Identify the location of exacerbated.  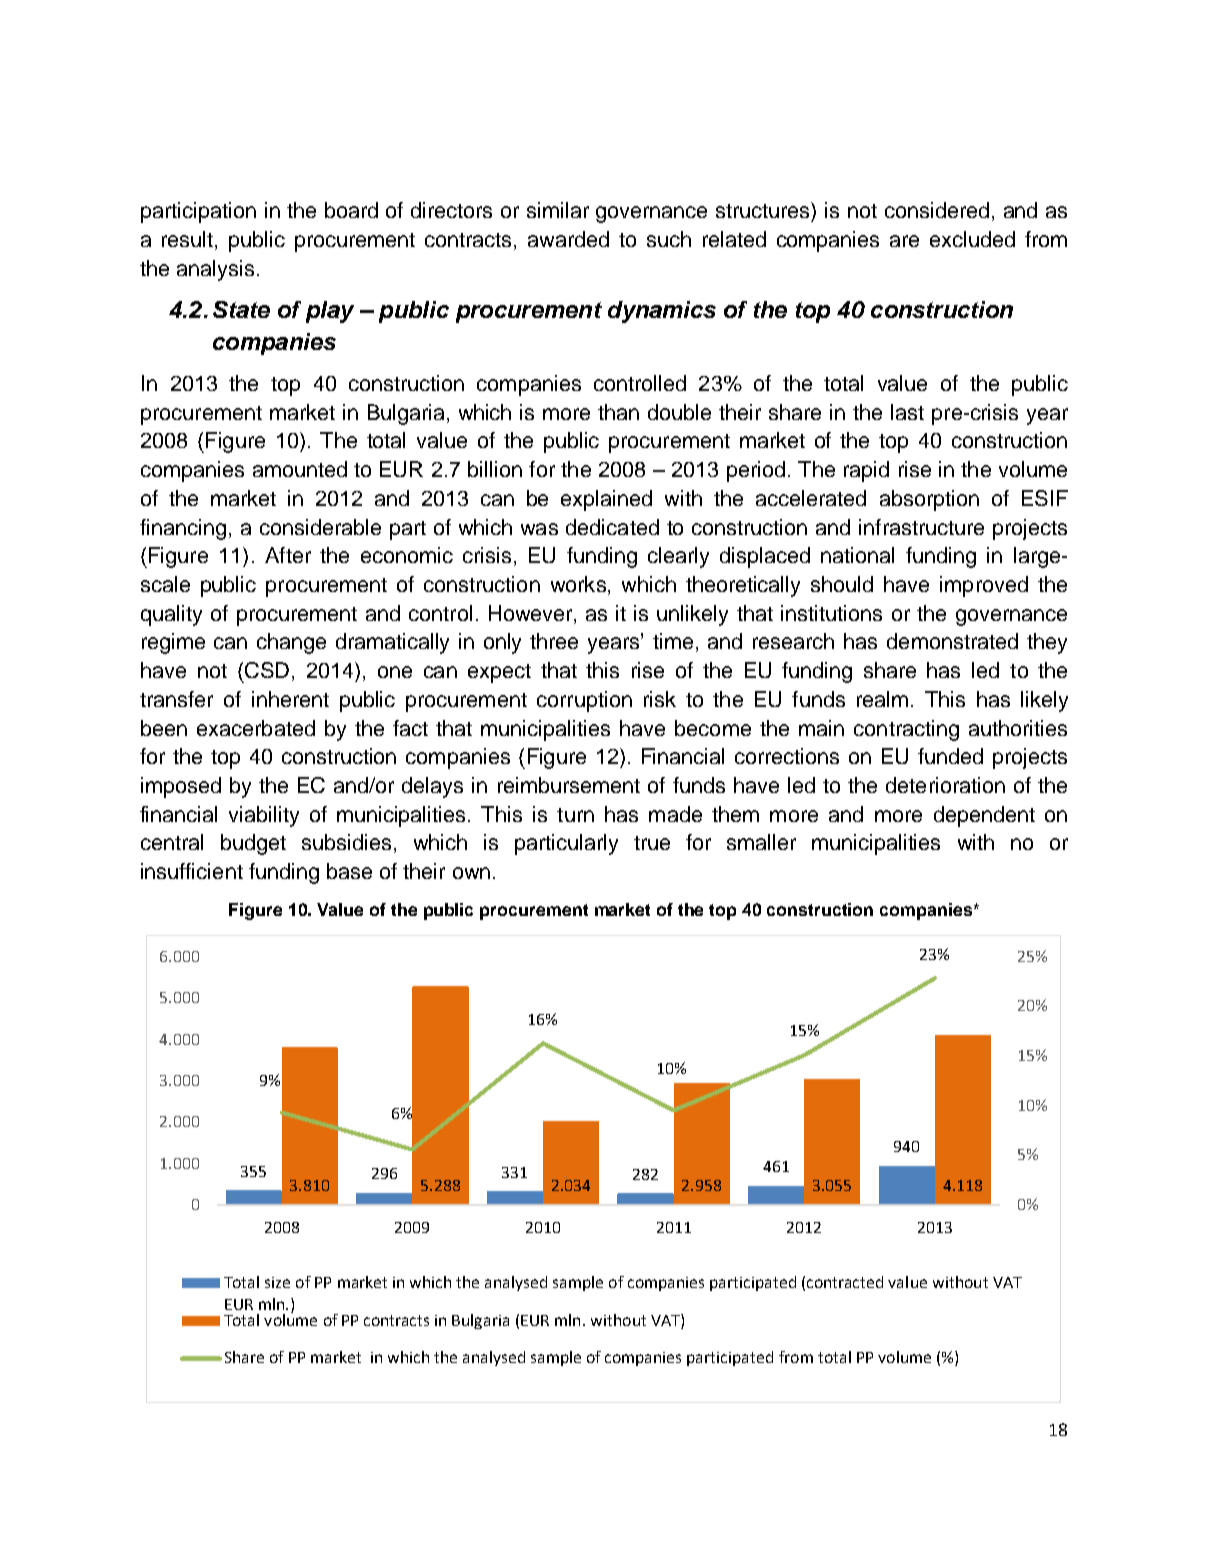
(256, 728).
